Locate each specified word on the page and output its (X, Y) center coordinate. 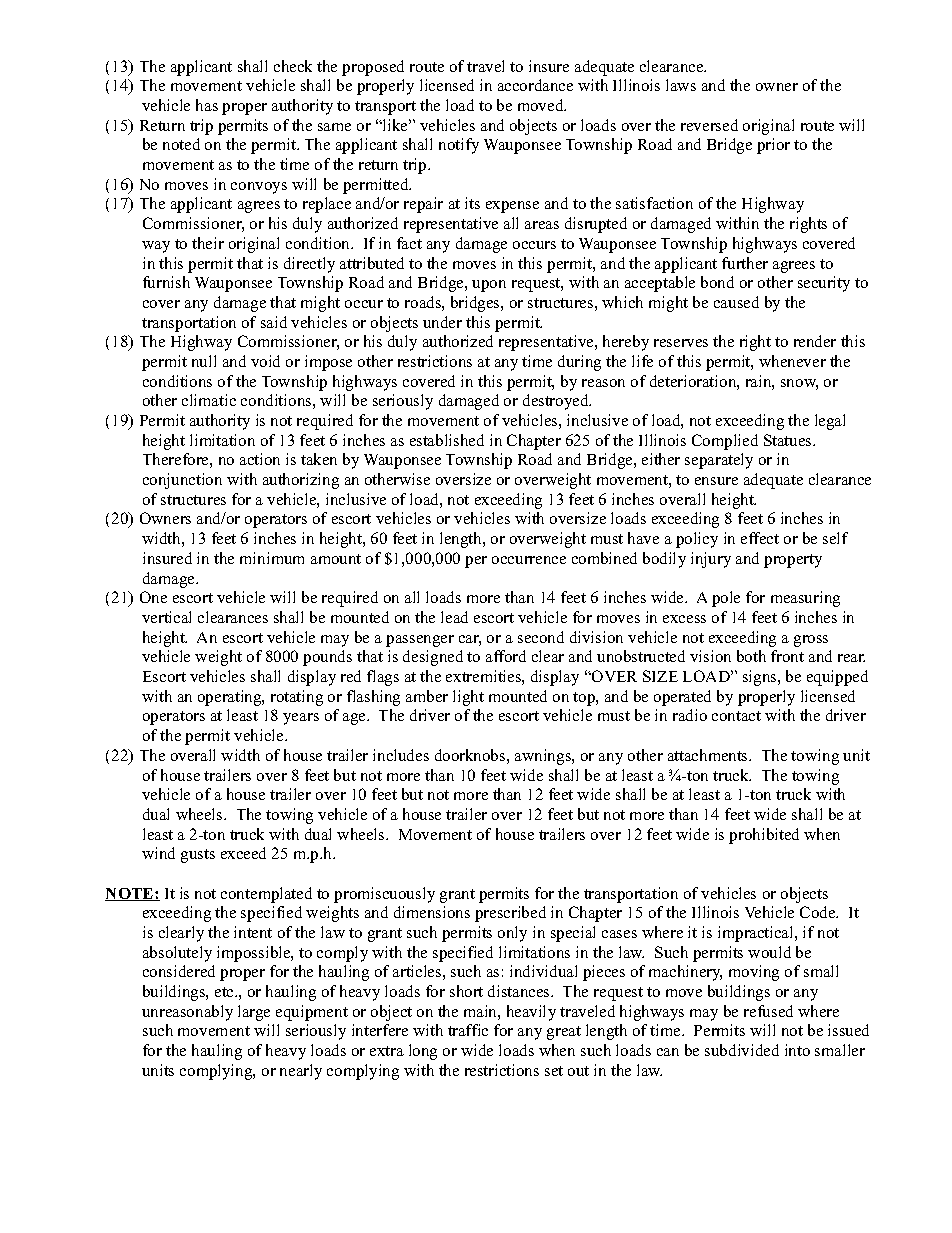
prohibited (764, 836)
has (207, 105)
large (254, 1013)
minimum (272, 558)
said (274, 322)
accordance (535, 85)
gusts (198, 856)
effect (760, 538)
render (815, 341)
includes (401, 755)
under (442, 322)
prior (773, 146)
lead (454, 617)
